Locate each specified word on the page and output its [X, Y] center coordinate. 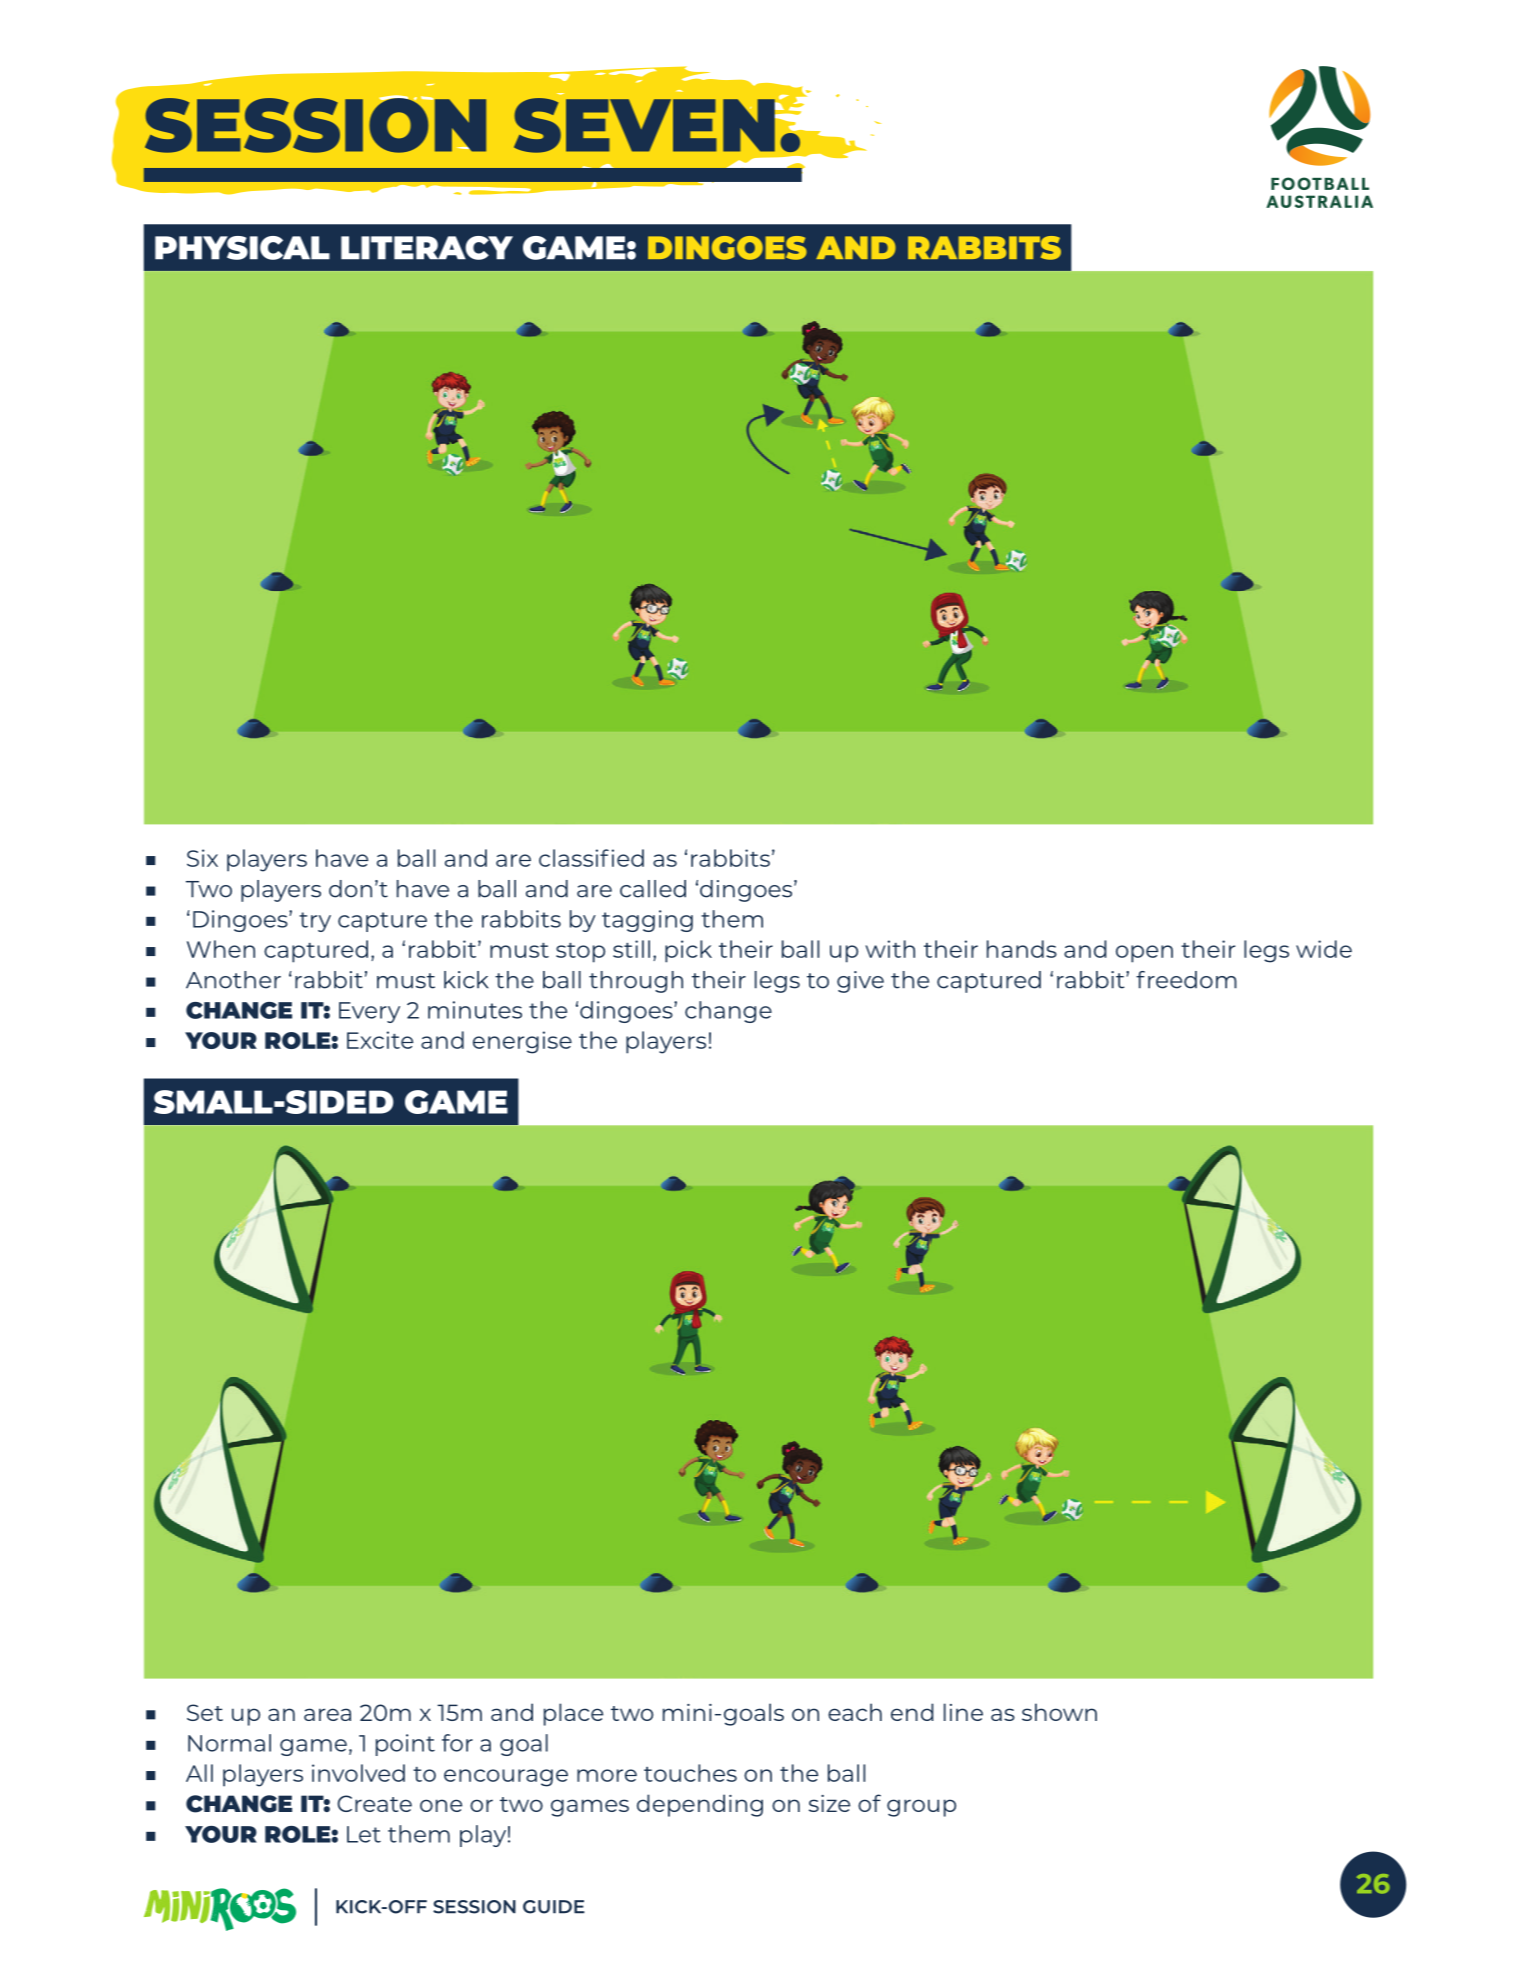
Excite [380, 1040]
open [1144, 954]
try [315, 922]
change [728, 1012]
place [573, 1714]
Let [364, 1834]
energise [522, 1042]
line [963, 1712]
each [855, 1712]
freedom [1186, 980]
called [653, 889]
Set [205, 1712]
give [860, 982]
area [327, 1714]
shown [1059, 1712]
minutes [475, 1010]
